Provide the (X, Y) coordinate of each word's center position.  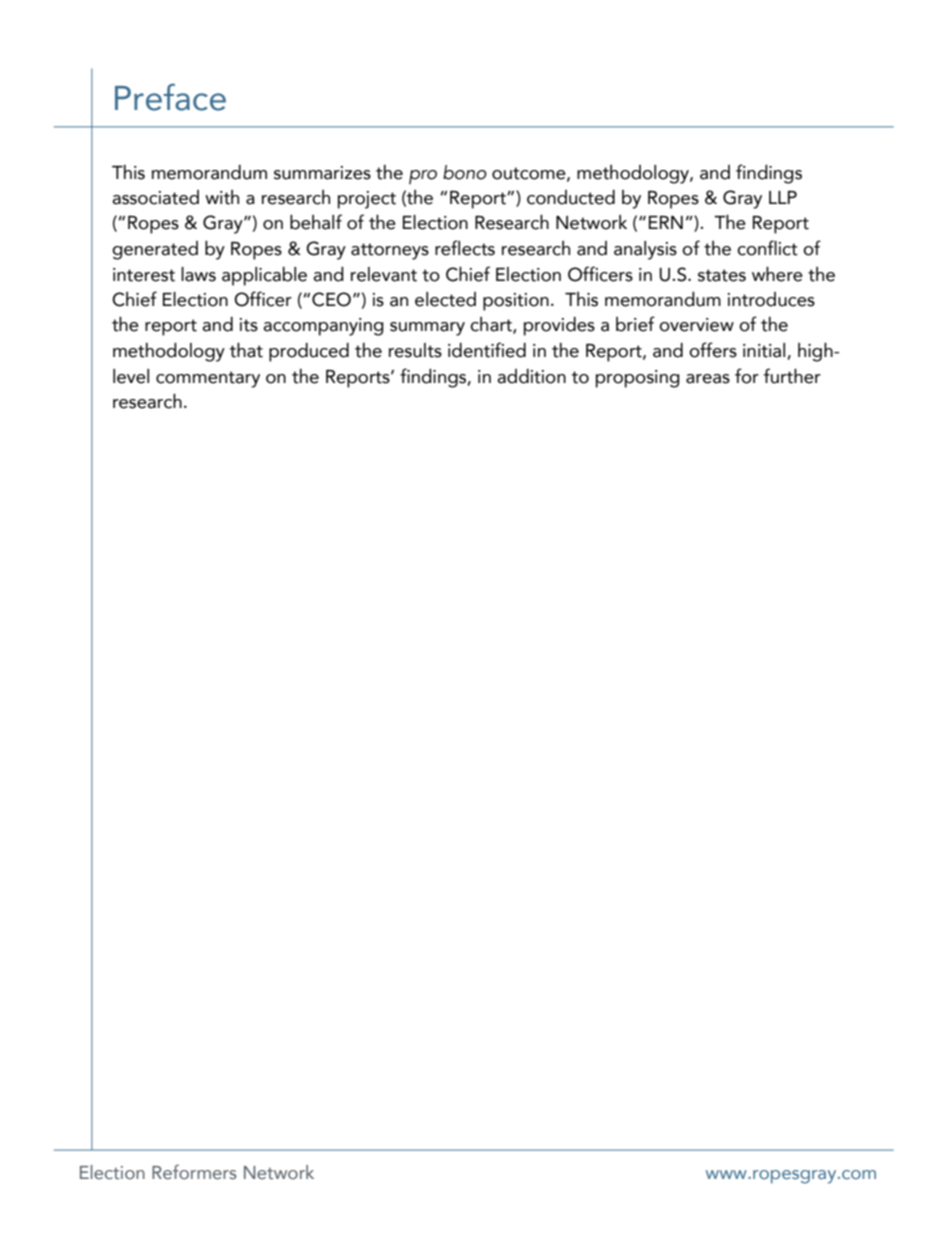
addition (531, 376)
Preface (170, 97)
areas (708, 379)
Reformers (194, 1172)
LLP (783, 197)
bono (465, 172)
